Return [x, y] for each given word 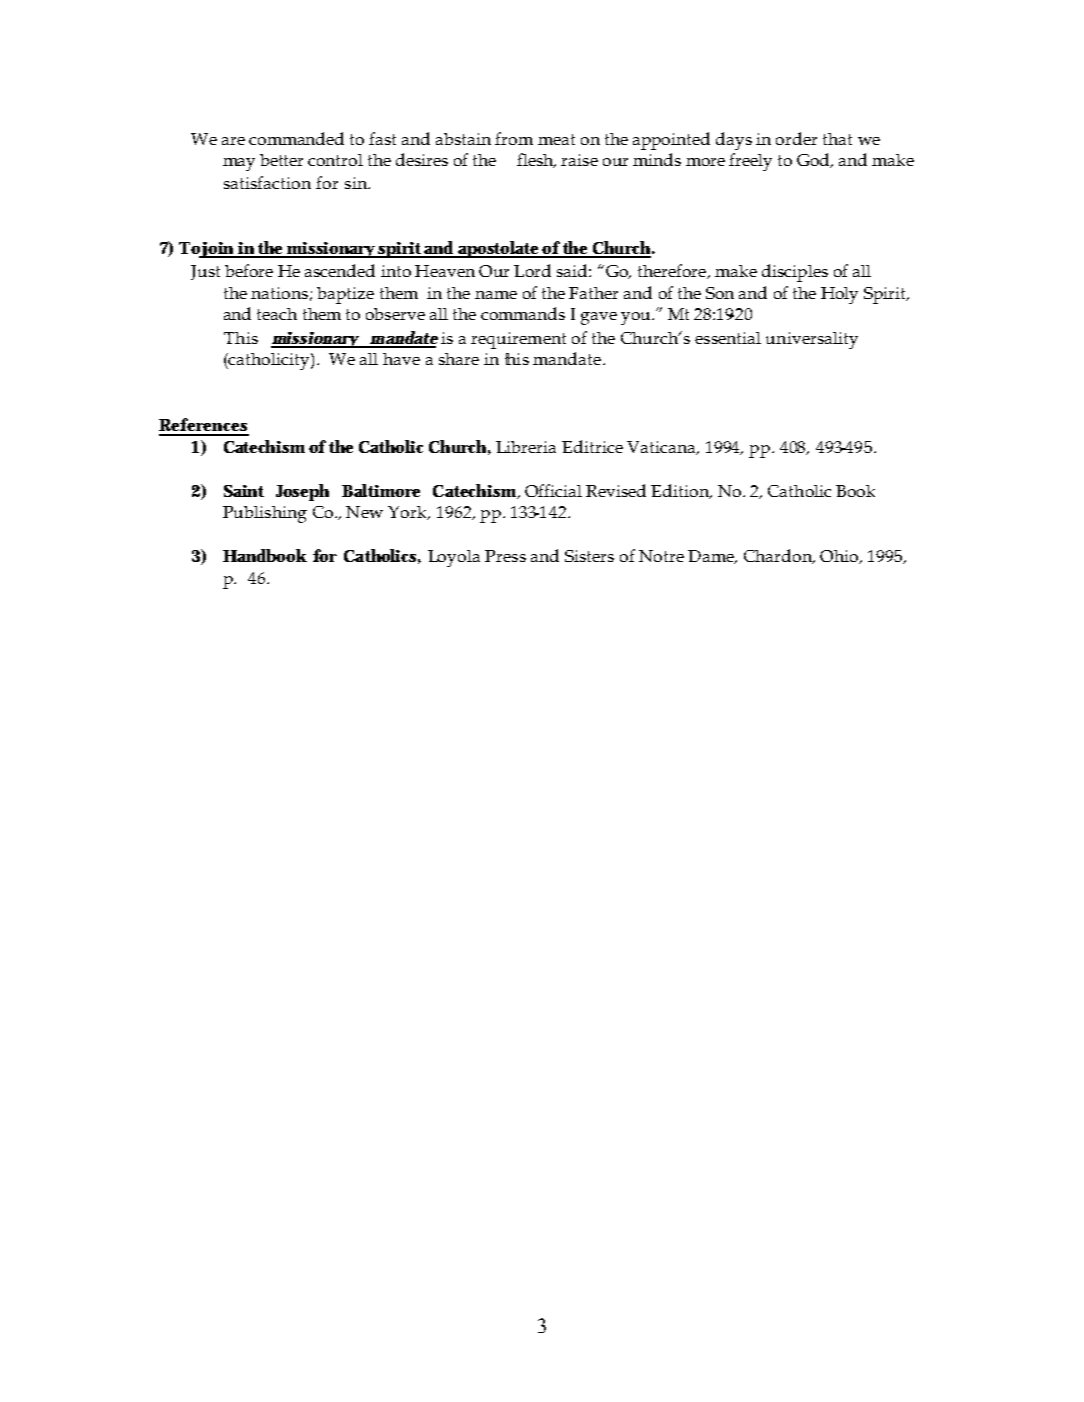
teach [277, 314]
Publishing [265, 514]
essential [728, 338]
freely [750, 162]
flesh [536, 160]
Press [505, 556]
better [281, 160]
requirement [518, 340]
